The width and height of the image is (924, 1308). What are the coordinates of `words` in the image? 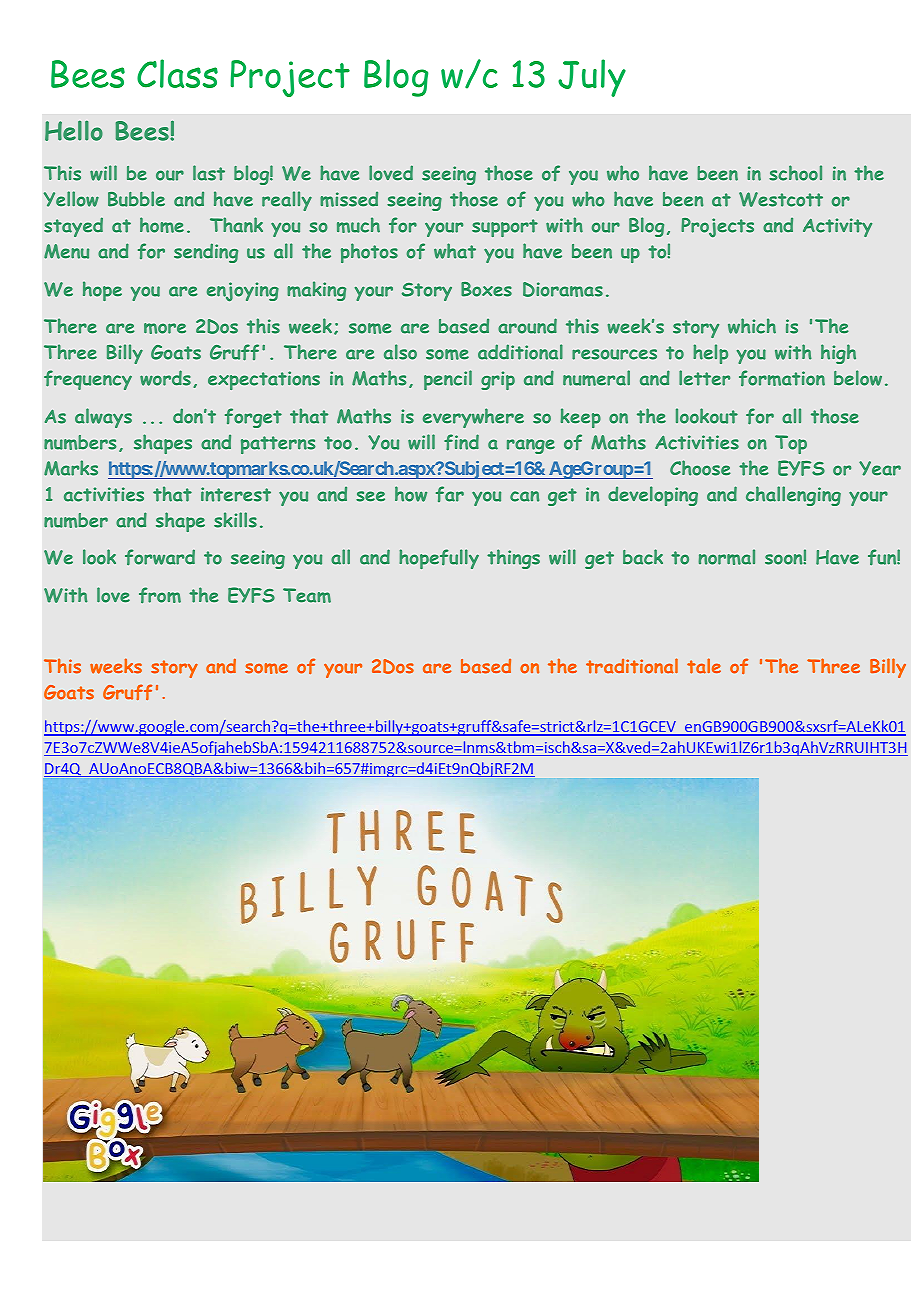 It's located at (165, 378).
